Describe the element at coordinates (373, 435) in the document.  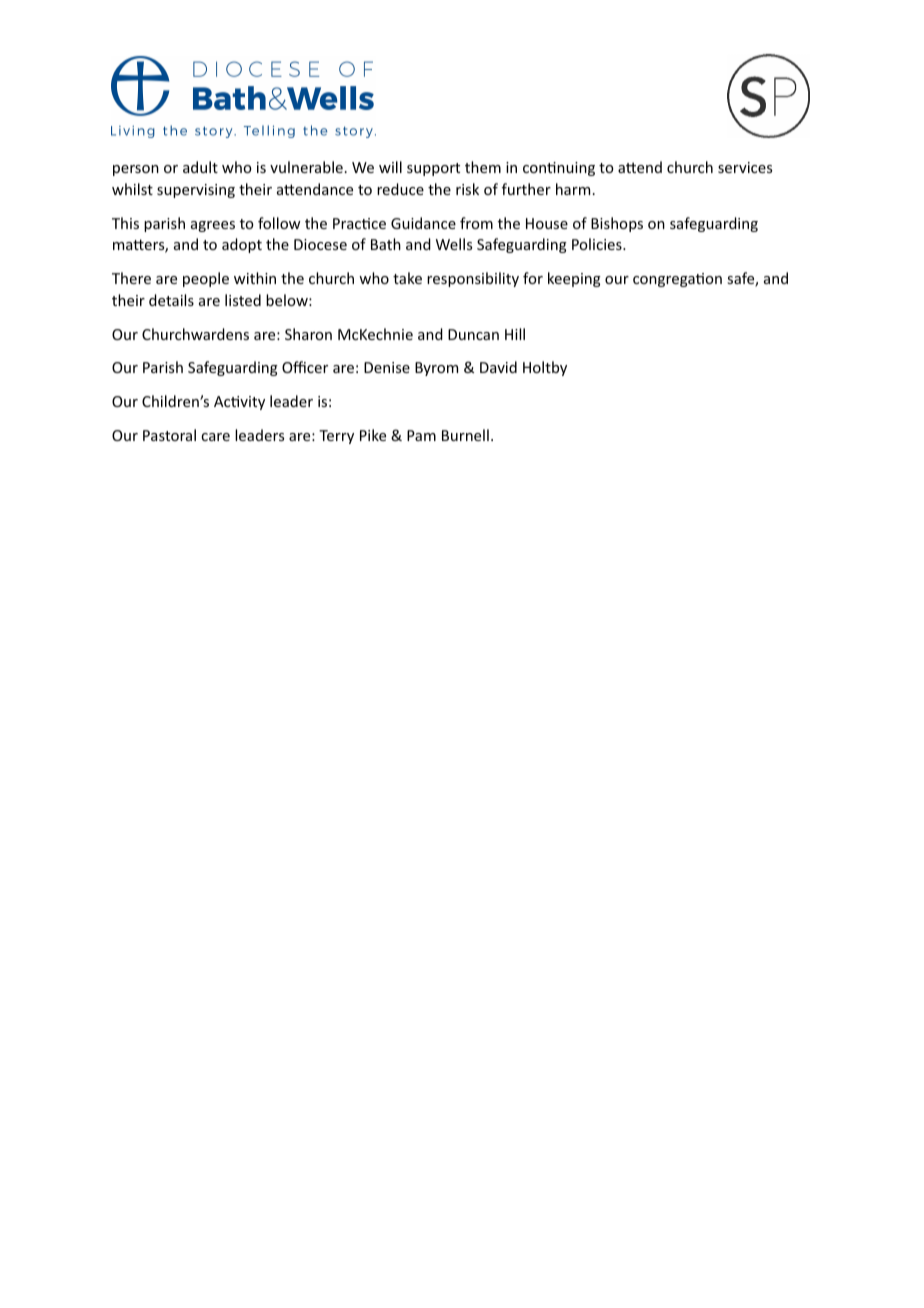
I see `Pike` at that location.
